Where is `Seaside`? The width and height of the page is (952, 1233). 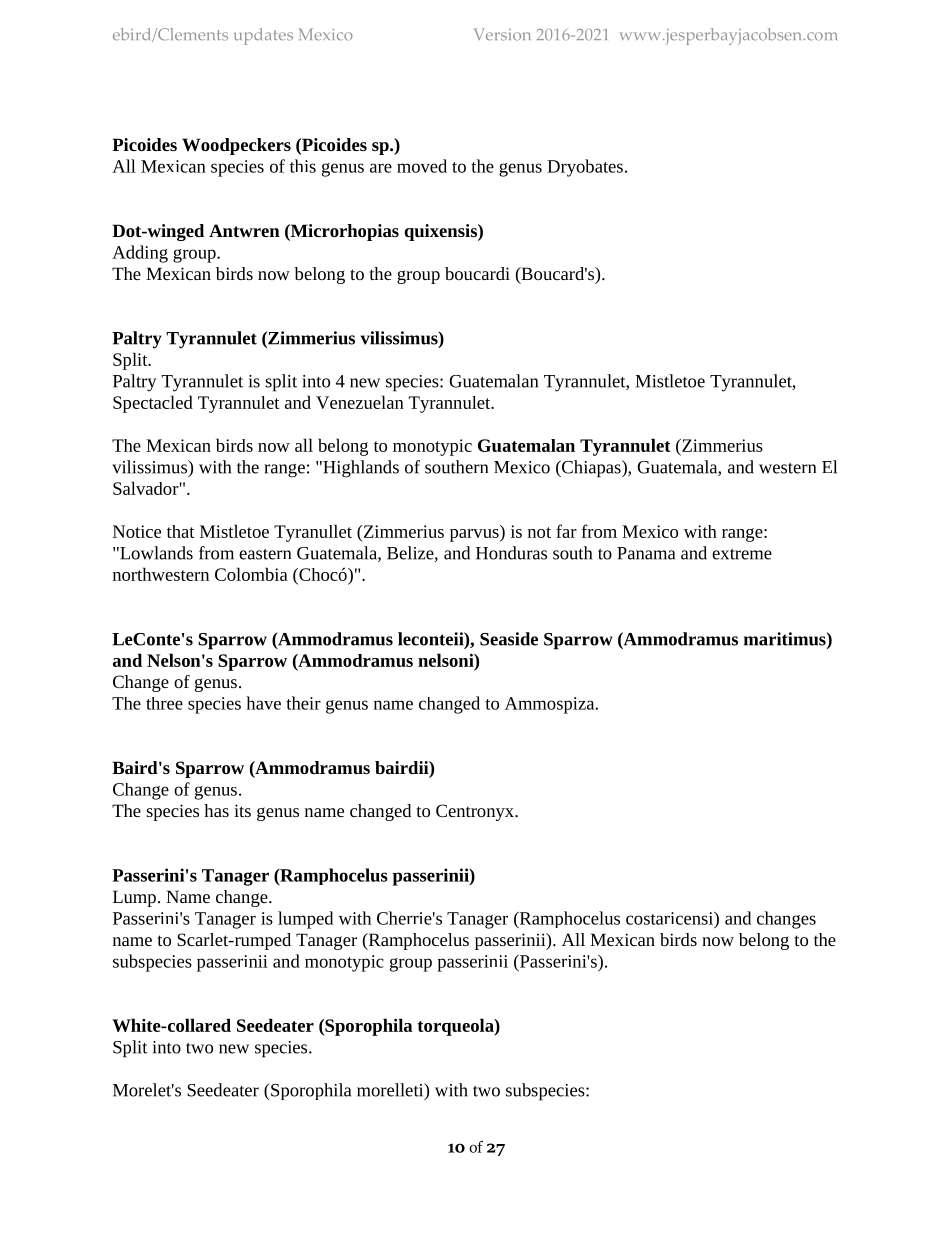 Seaside is located at coordinates (509, 639).
